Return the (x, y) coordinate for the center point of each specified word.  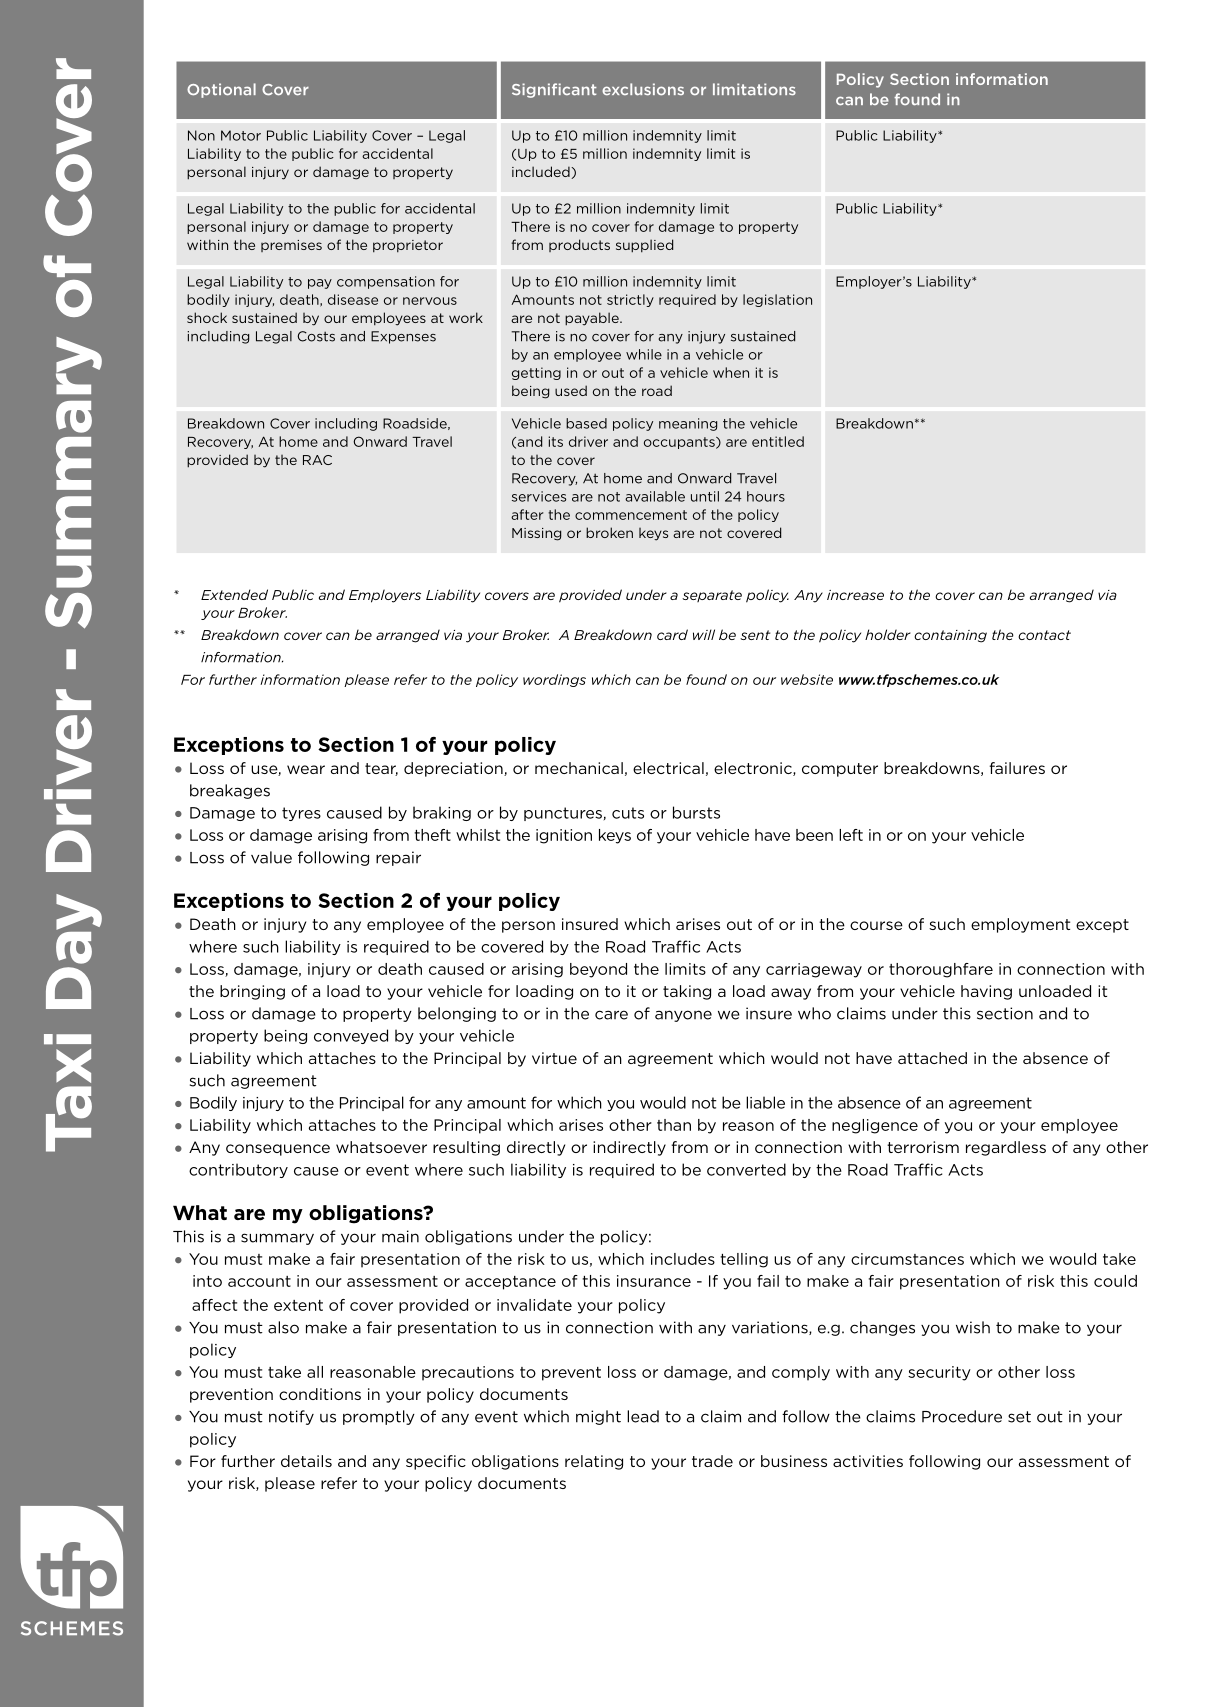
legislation (777, 300)
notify (291, 1417)
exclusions (643, 89)
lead (643, 1416)
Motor (241, 135)
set (1019, 1417)
